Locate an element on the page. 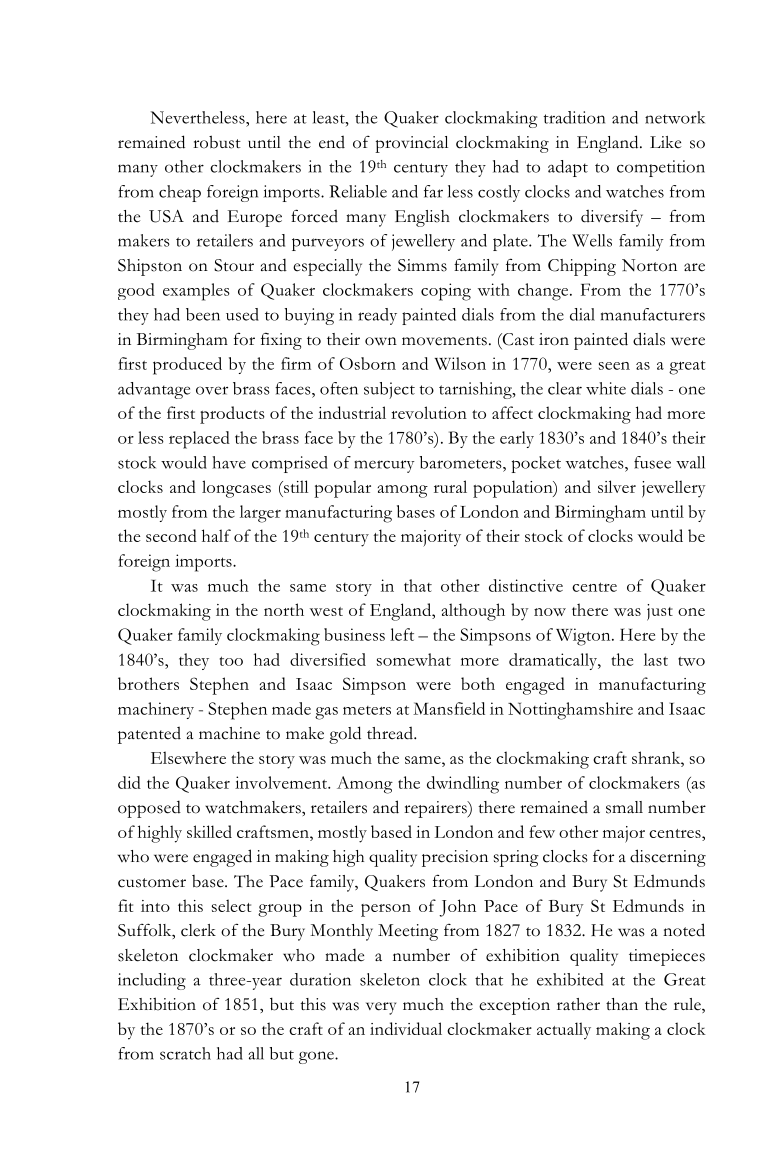  patented is located at coordinates (149, 735).
